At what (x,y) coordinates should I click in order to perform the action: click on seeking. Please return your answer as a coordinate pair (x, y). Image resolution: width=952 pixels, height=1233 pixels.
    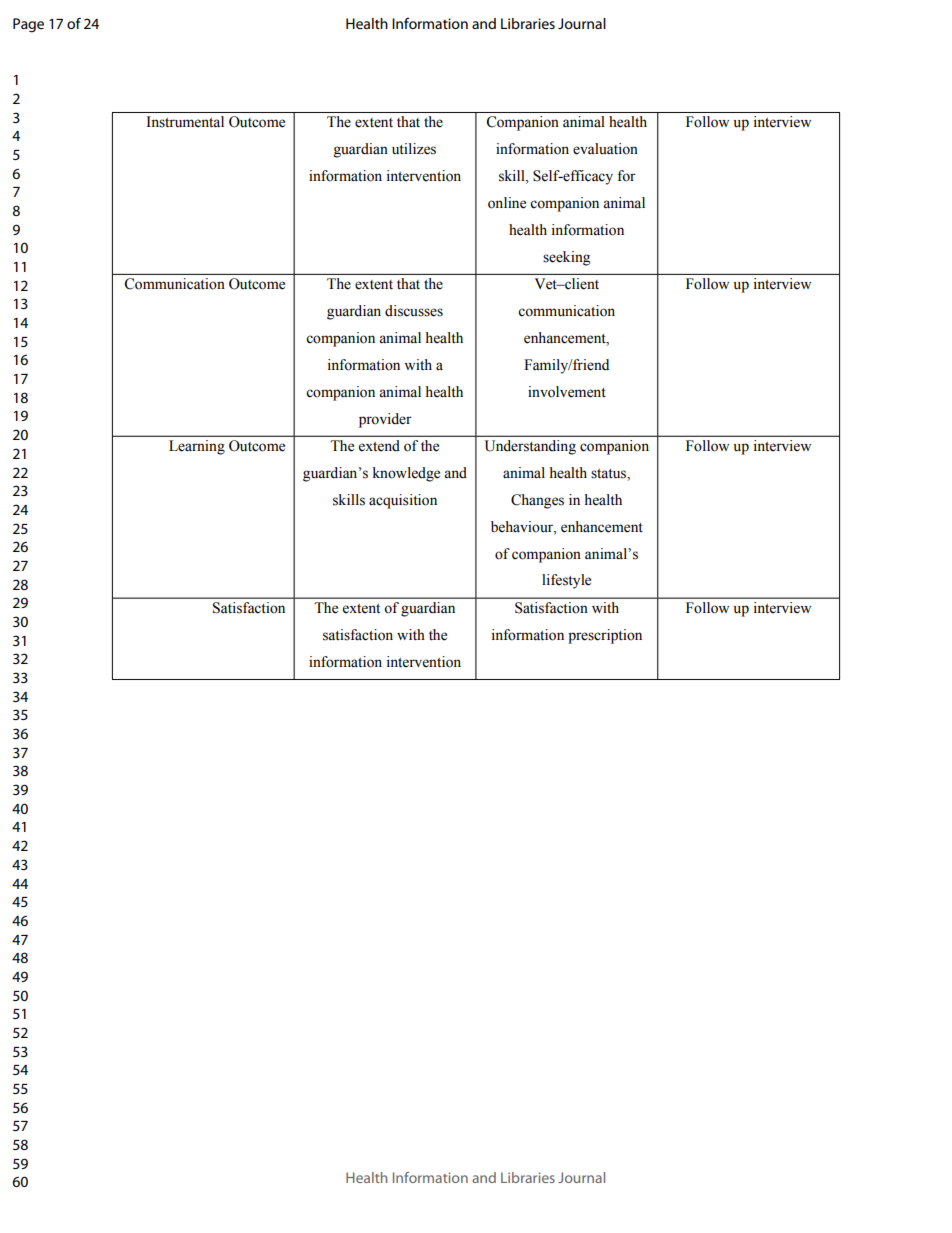
    Looking at the image, I should click on (566, 258).
